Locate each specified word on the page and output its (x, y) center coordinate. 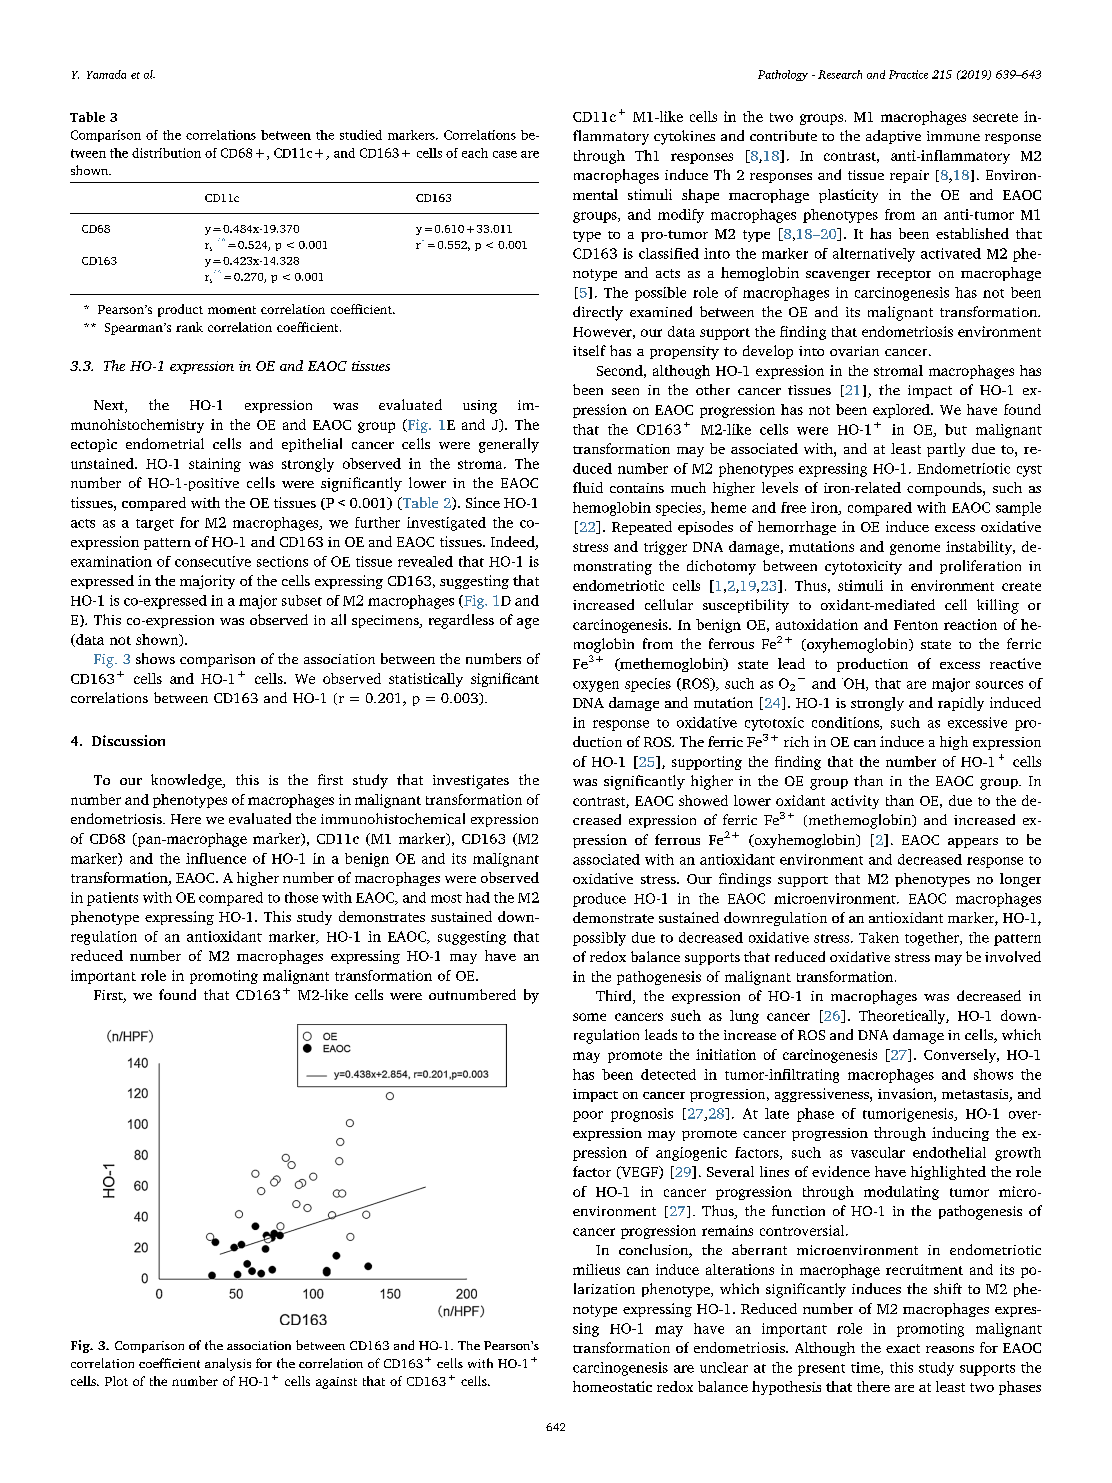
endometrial (165, 443)
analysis (228, 1364)
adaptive (893, 137)
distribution (166, 153)
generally (509, 445)
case (505, 154)
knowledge (187, 781)
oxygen (596, 686)
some (589, 1017)
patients (112, 899)
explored (902, 411)
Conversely (961, 1056)
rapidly (961, 704)
